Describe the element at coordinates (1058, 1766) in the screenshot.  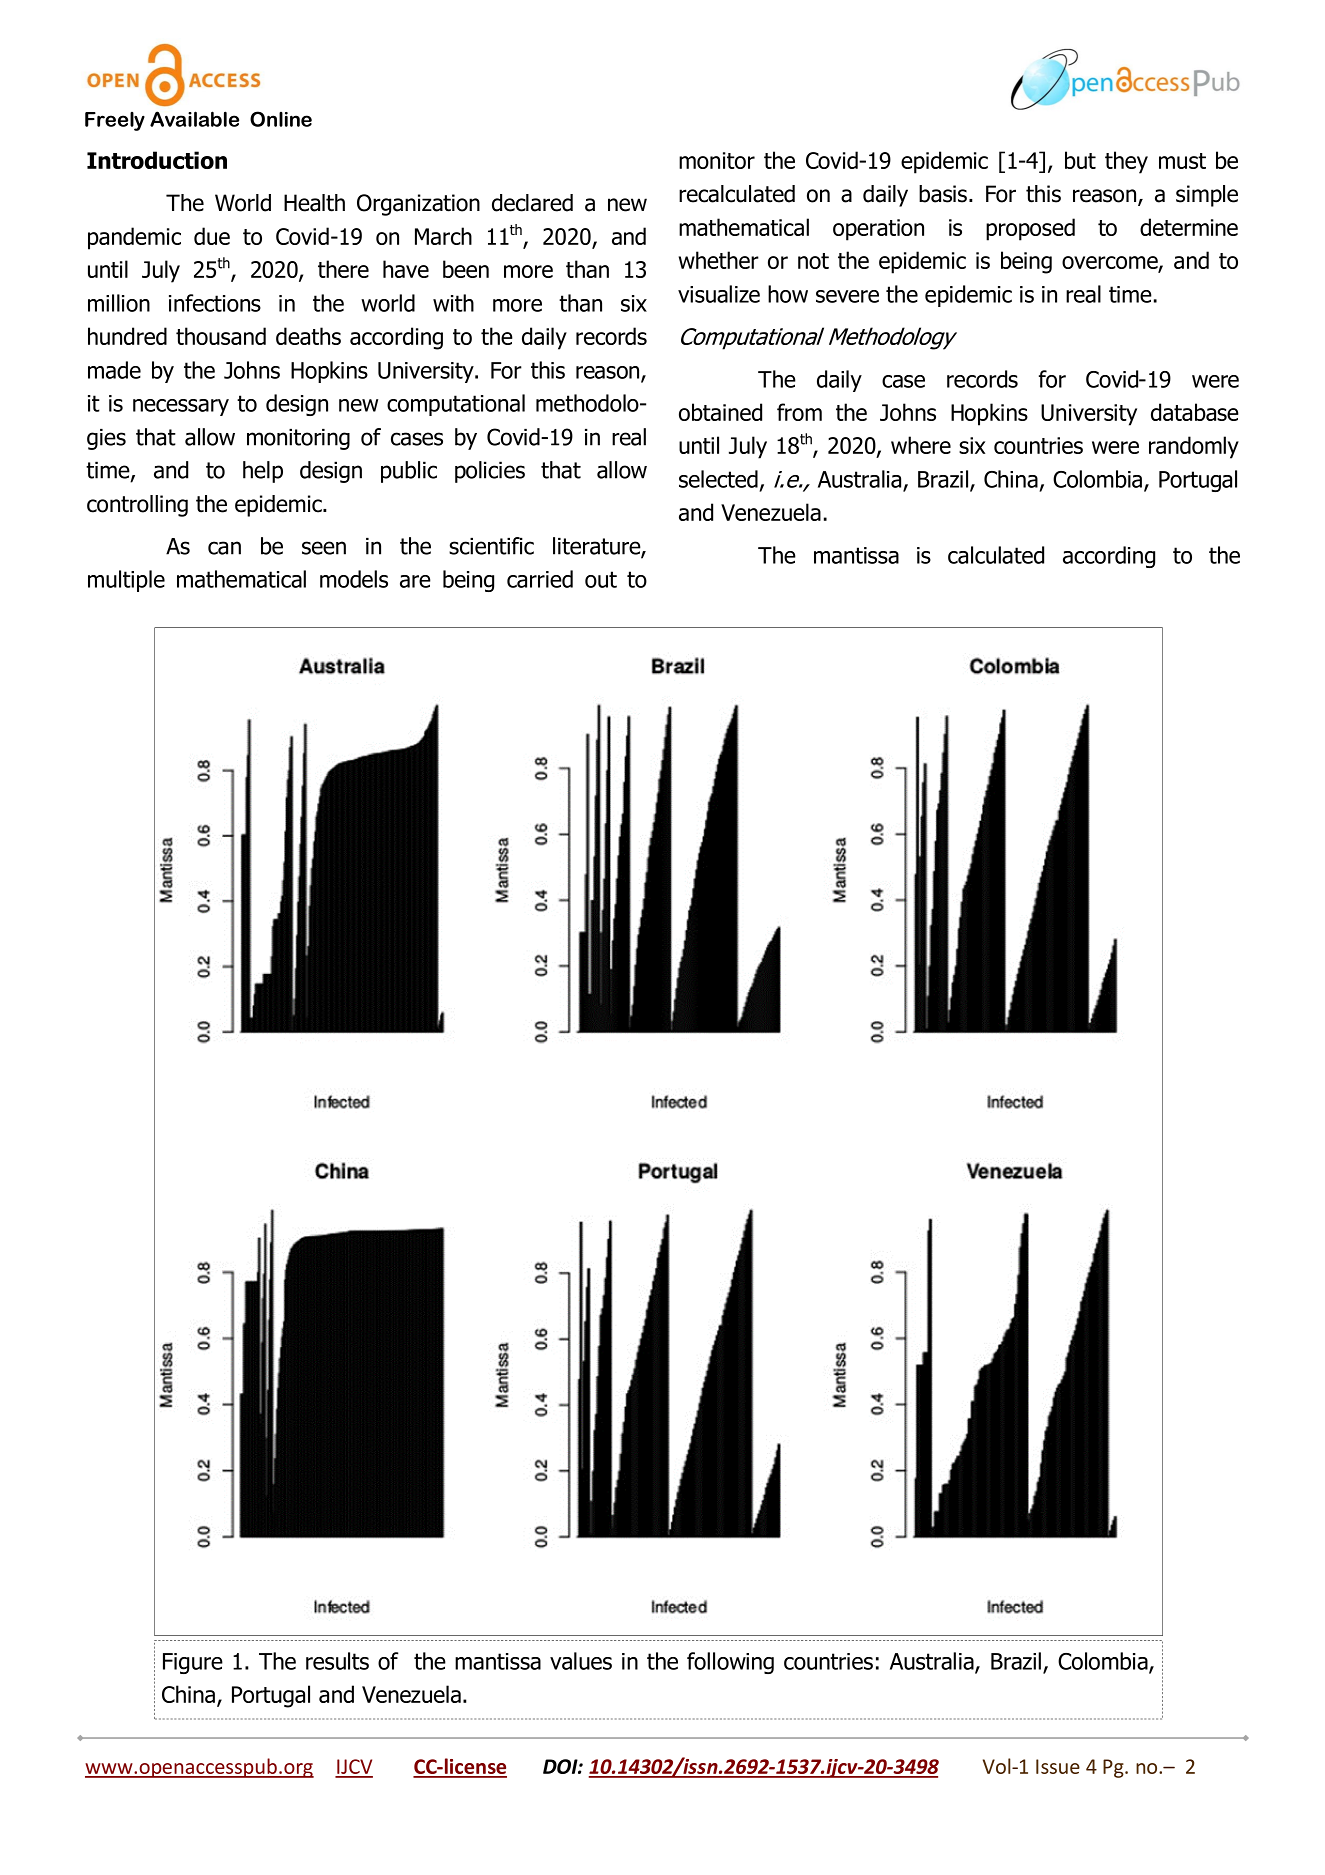
I see `Issue` at that location.
